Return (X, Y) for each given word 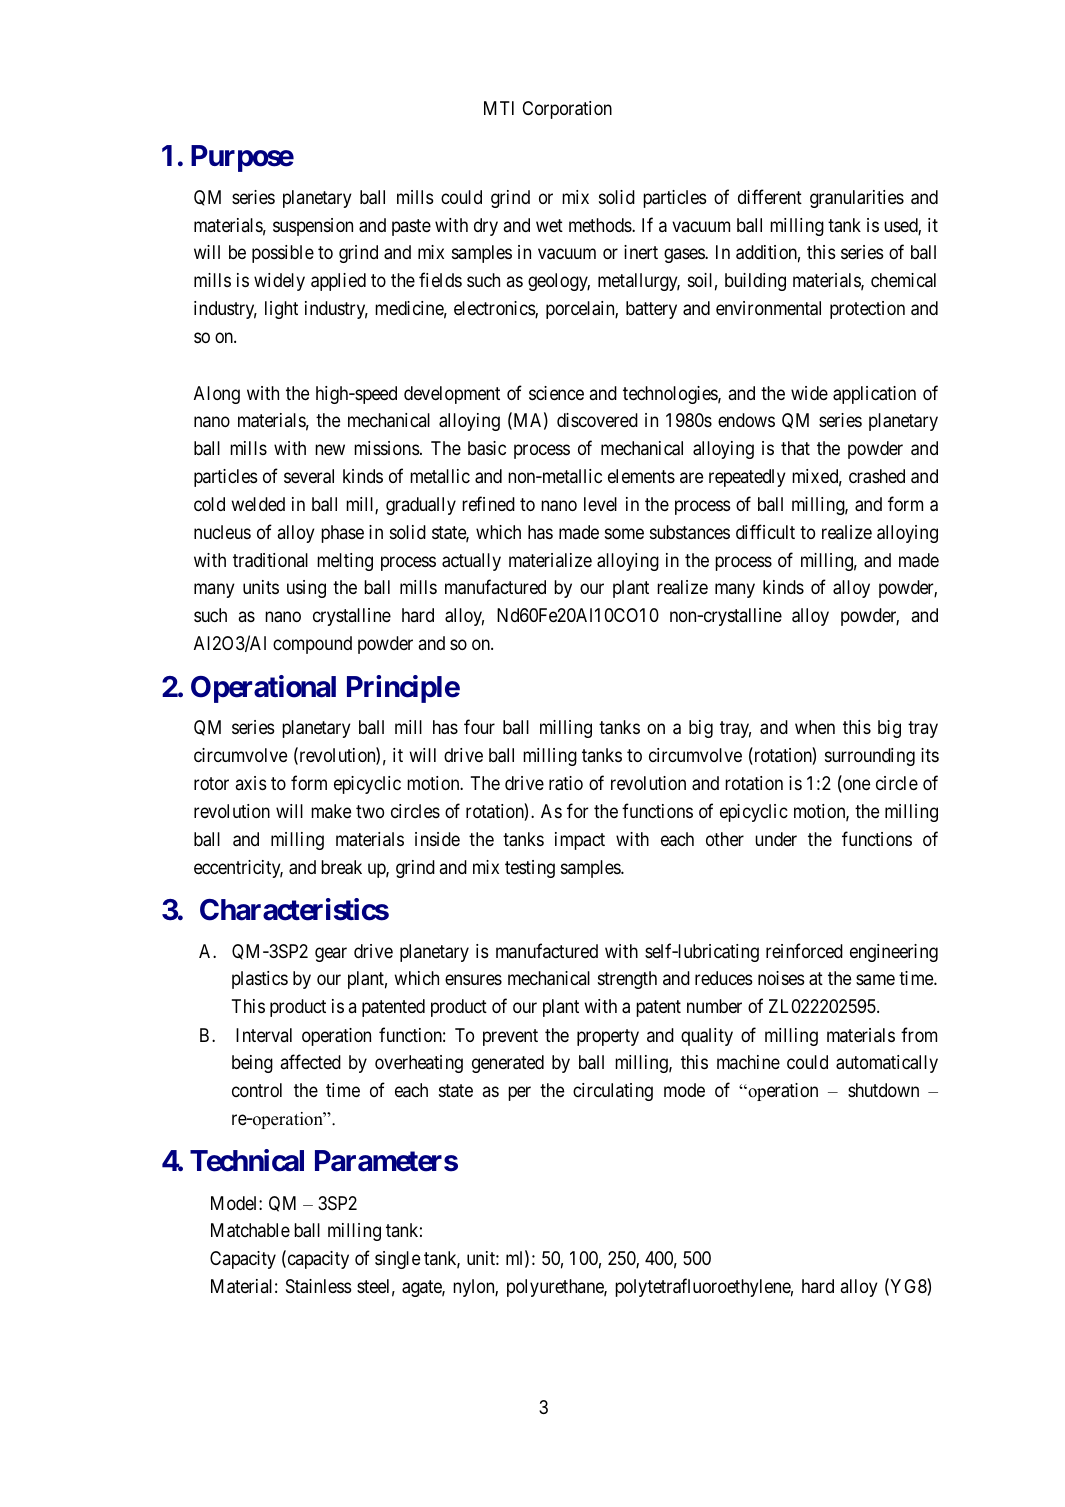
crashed (877, 476)
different (770, 196)
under (776, 839)
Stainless (318, 1286)
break (341, 867)
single (397, 1260)
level (600, 504)
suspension (313, 227)
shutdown (883, 1090)
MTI (499, 108)
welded (258, 504)
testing (530, 869)
